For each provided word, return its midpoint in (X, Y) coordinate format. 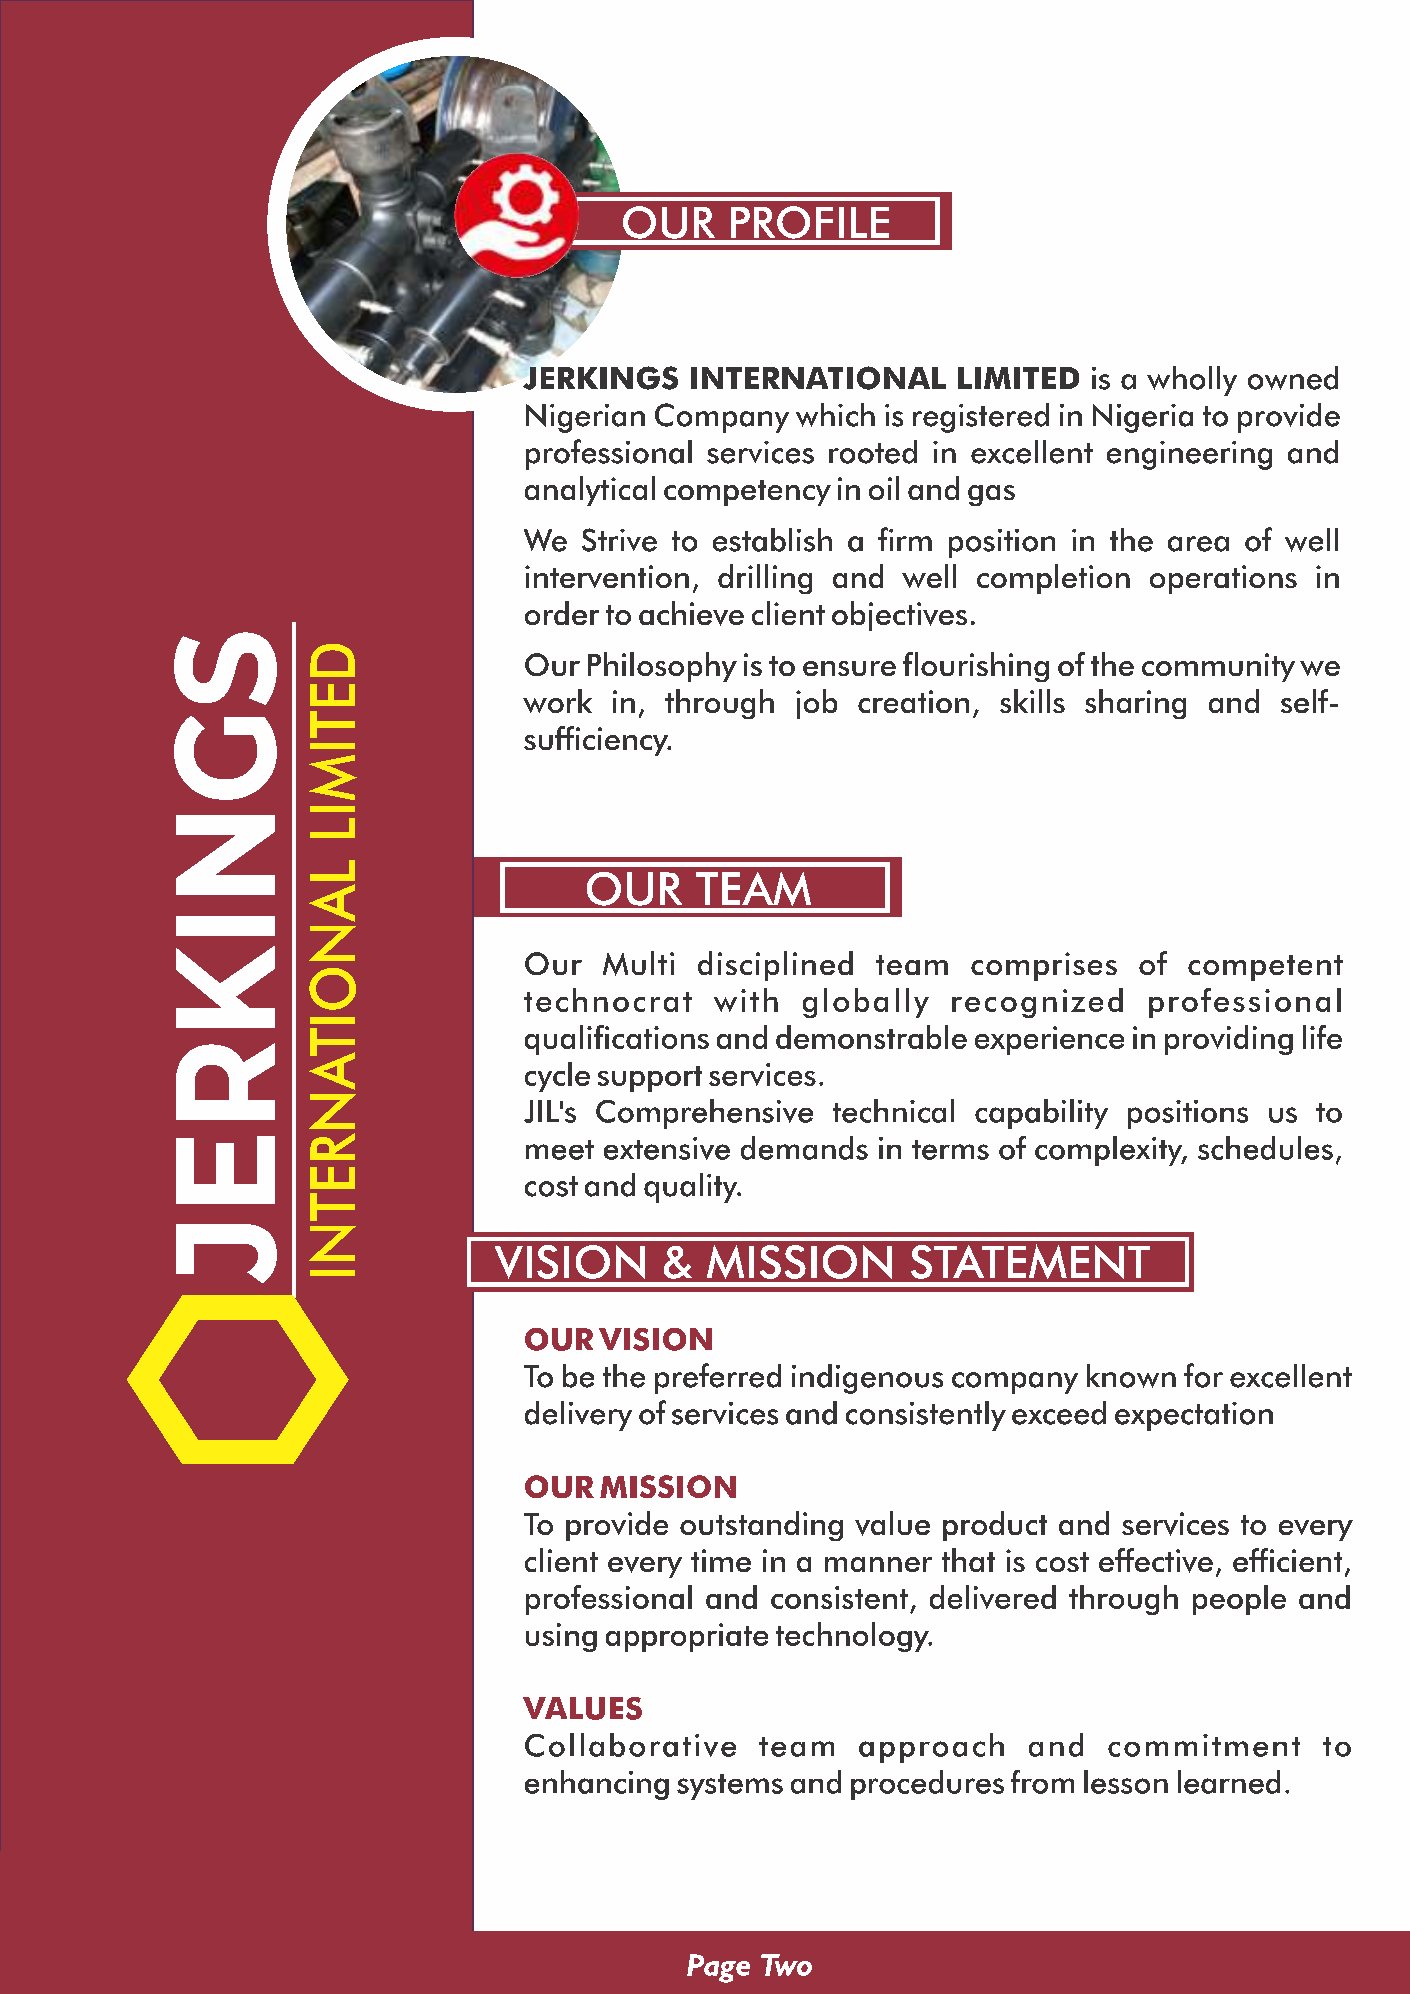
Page (718, 1968)
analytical (590, 491)
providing (1229, 1040)
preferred (718, 1378)
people (1239, 1600)
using (561, 1637)
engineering (1189, 455)
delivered (993, 1597)
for (1203, 1375)
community (1218, 667)
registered (981, 418)
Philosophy (662, 667)
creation (913, 701)
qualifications (617, 1040)
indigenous (867, 1379)
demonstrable (871, 1037)
